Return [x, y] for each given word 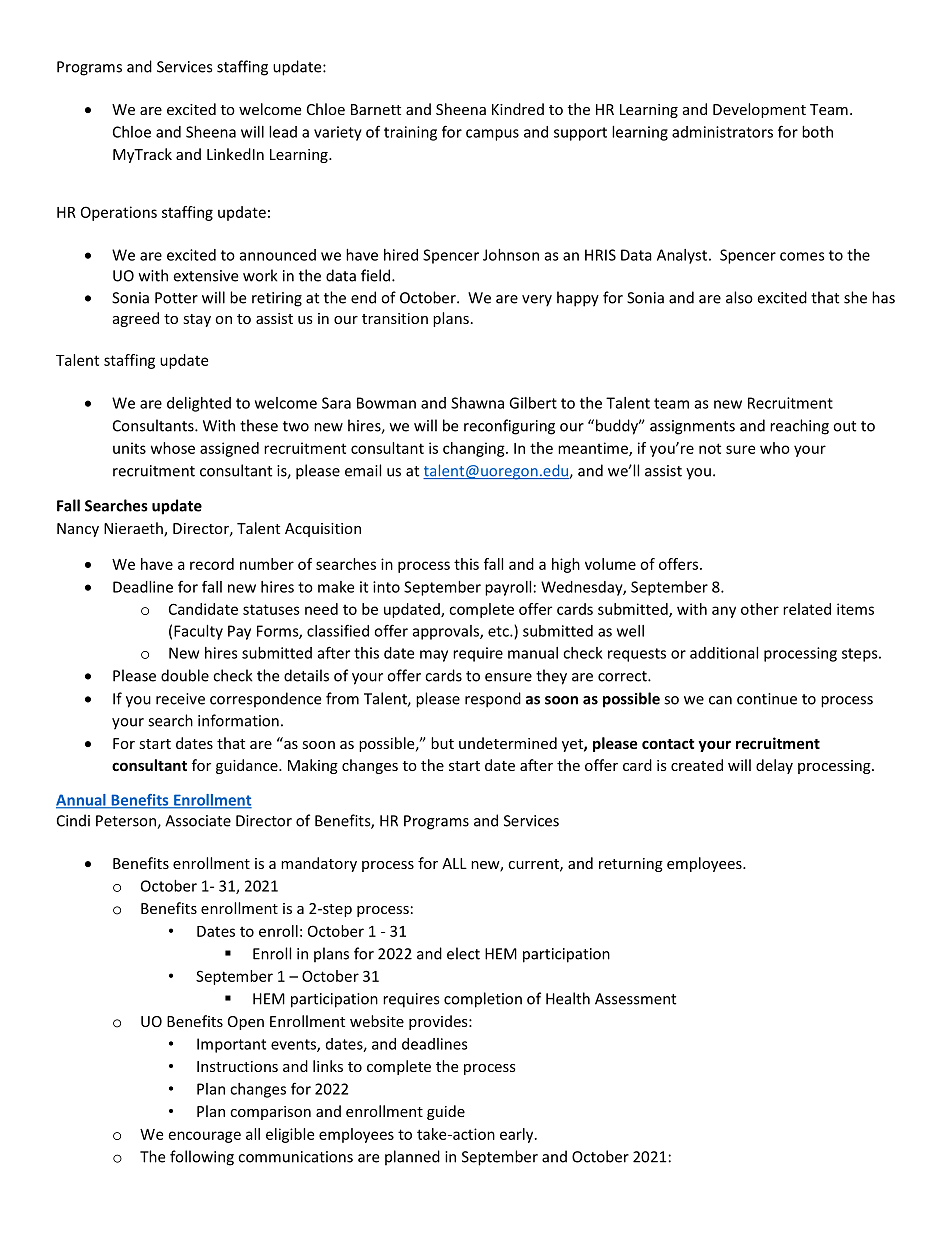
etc [499, 631]
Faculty [198, 632]
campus [492, 135]
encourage [205, 1137]
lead [283, 132]
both [817, 132]
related [807, 609]
